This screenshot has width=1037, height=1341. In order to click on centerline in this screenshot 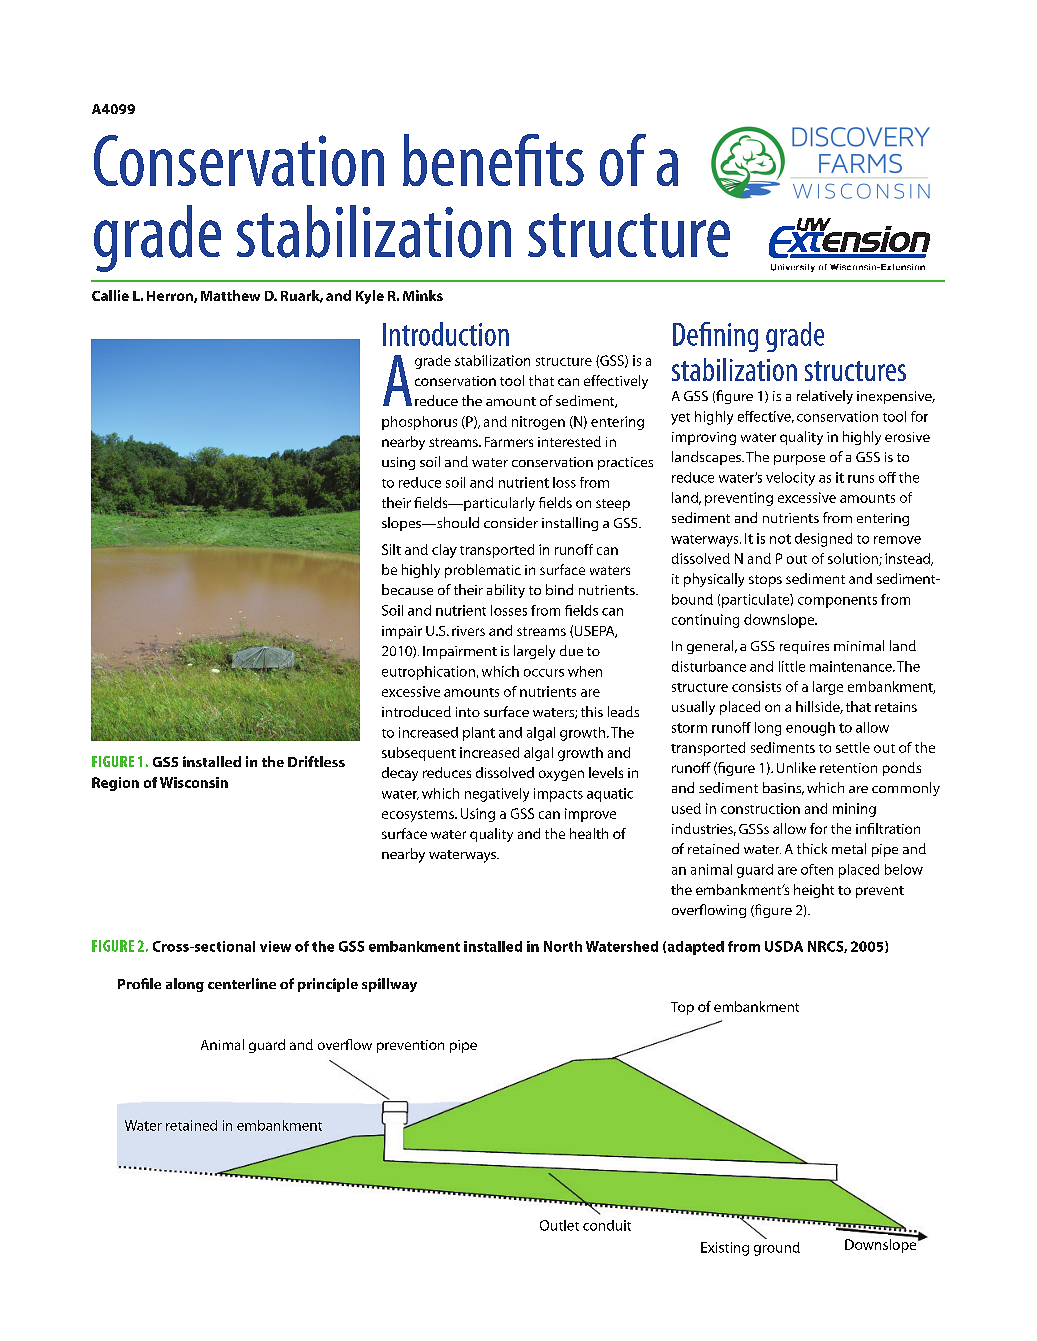, I will do `click(242, 983)`.
